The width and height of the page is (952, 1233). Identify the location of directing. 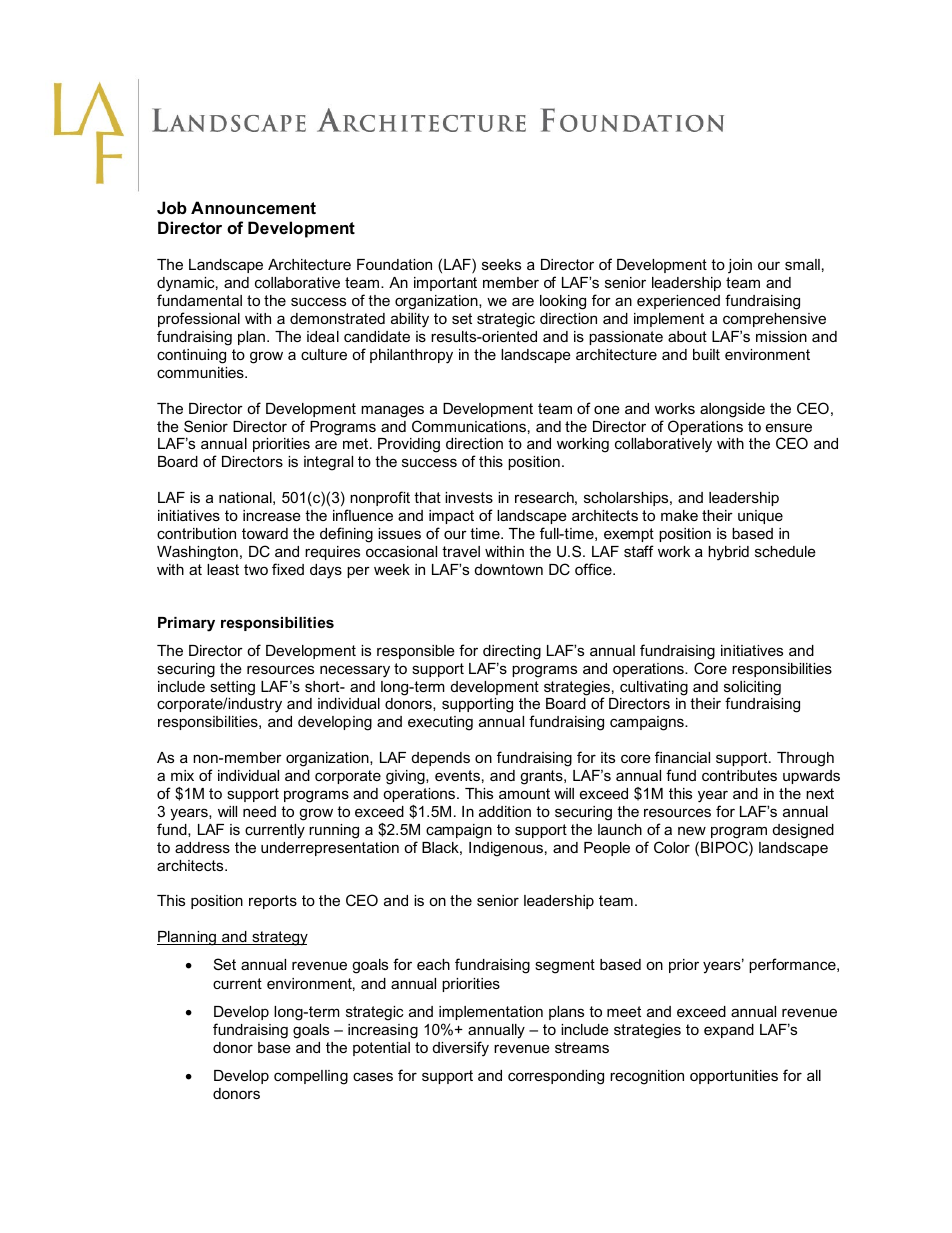
(512, 652).
